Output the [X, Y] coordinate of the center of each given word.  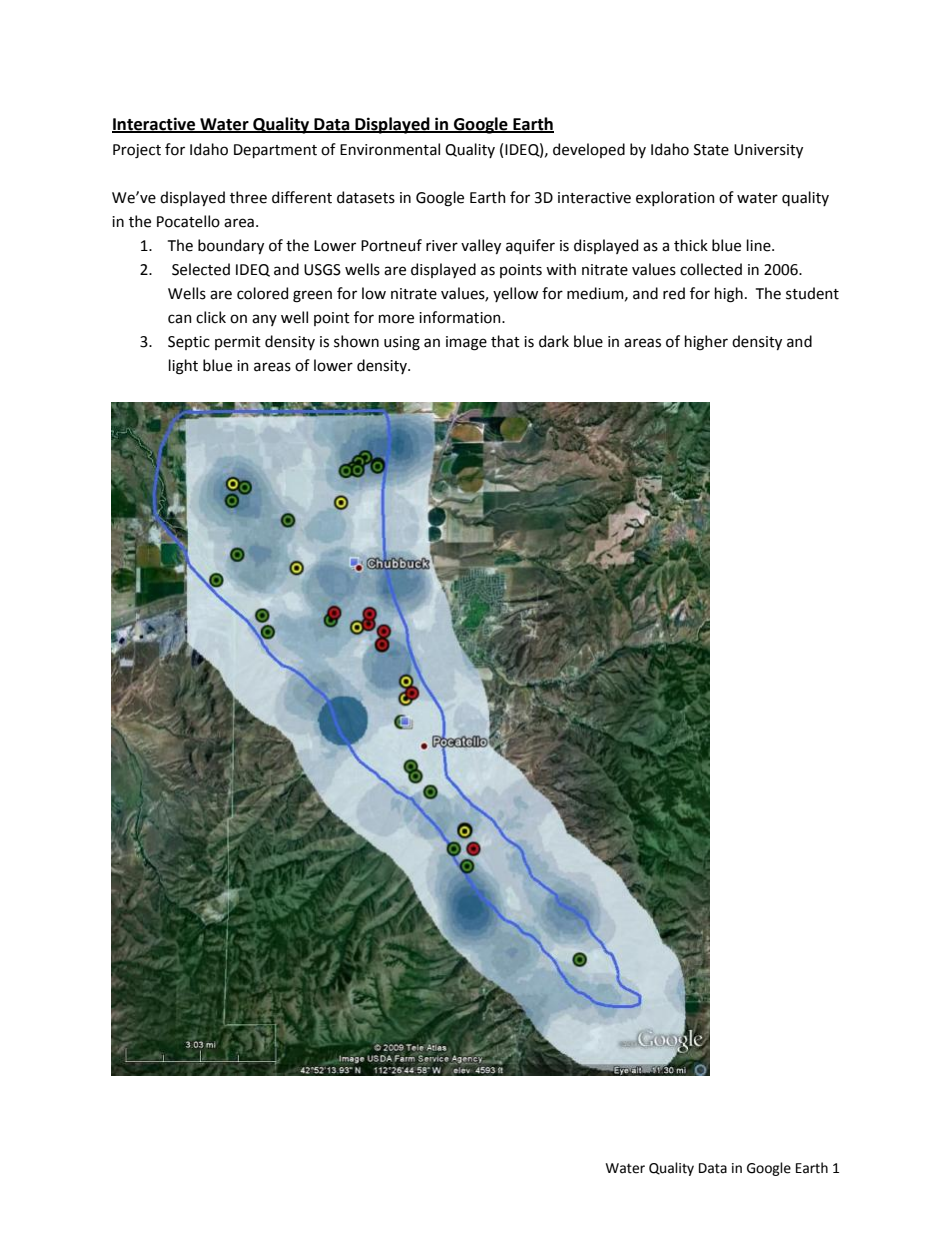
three [248, 197]
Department [275, 151]
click [211, 317]
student [812, 293]
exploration [675, 198]
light [183, 367]
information [461, 317]
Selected [201, 269]
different [302, 197]
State [711, 150]
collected [711, 269]
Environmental [390, 149]
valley [481, 246]
